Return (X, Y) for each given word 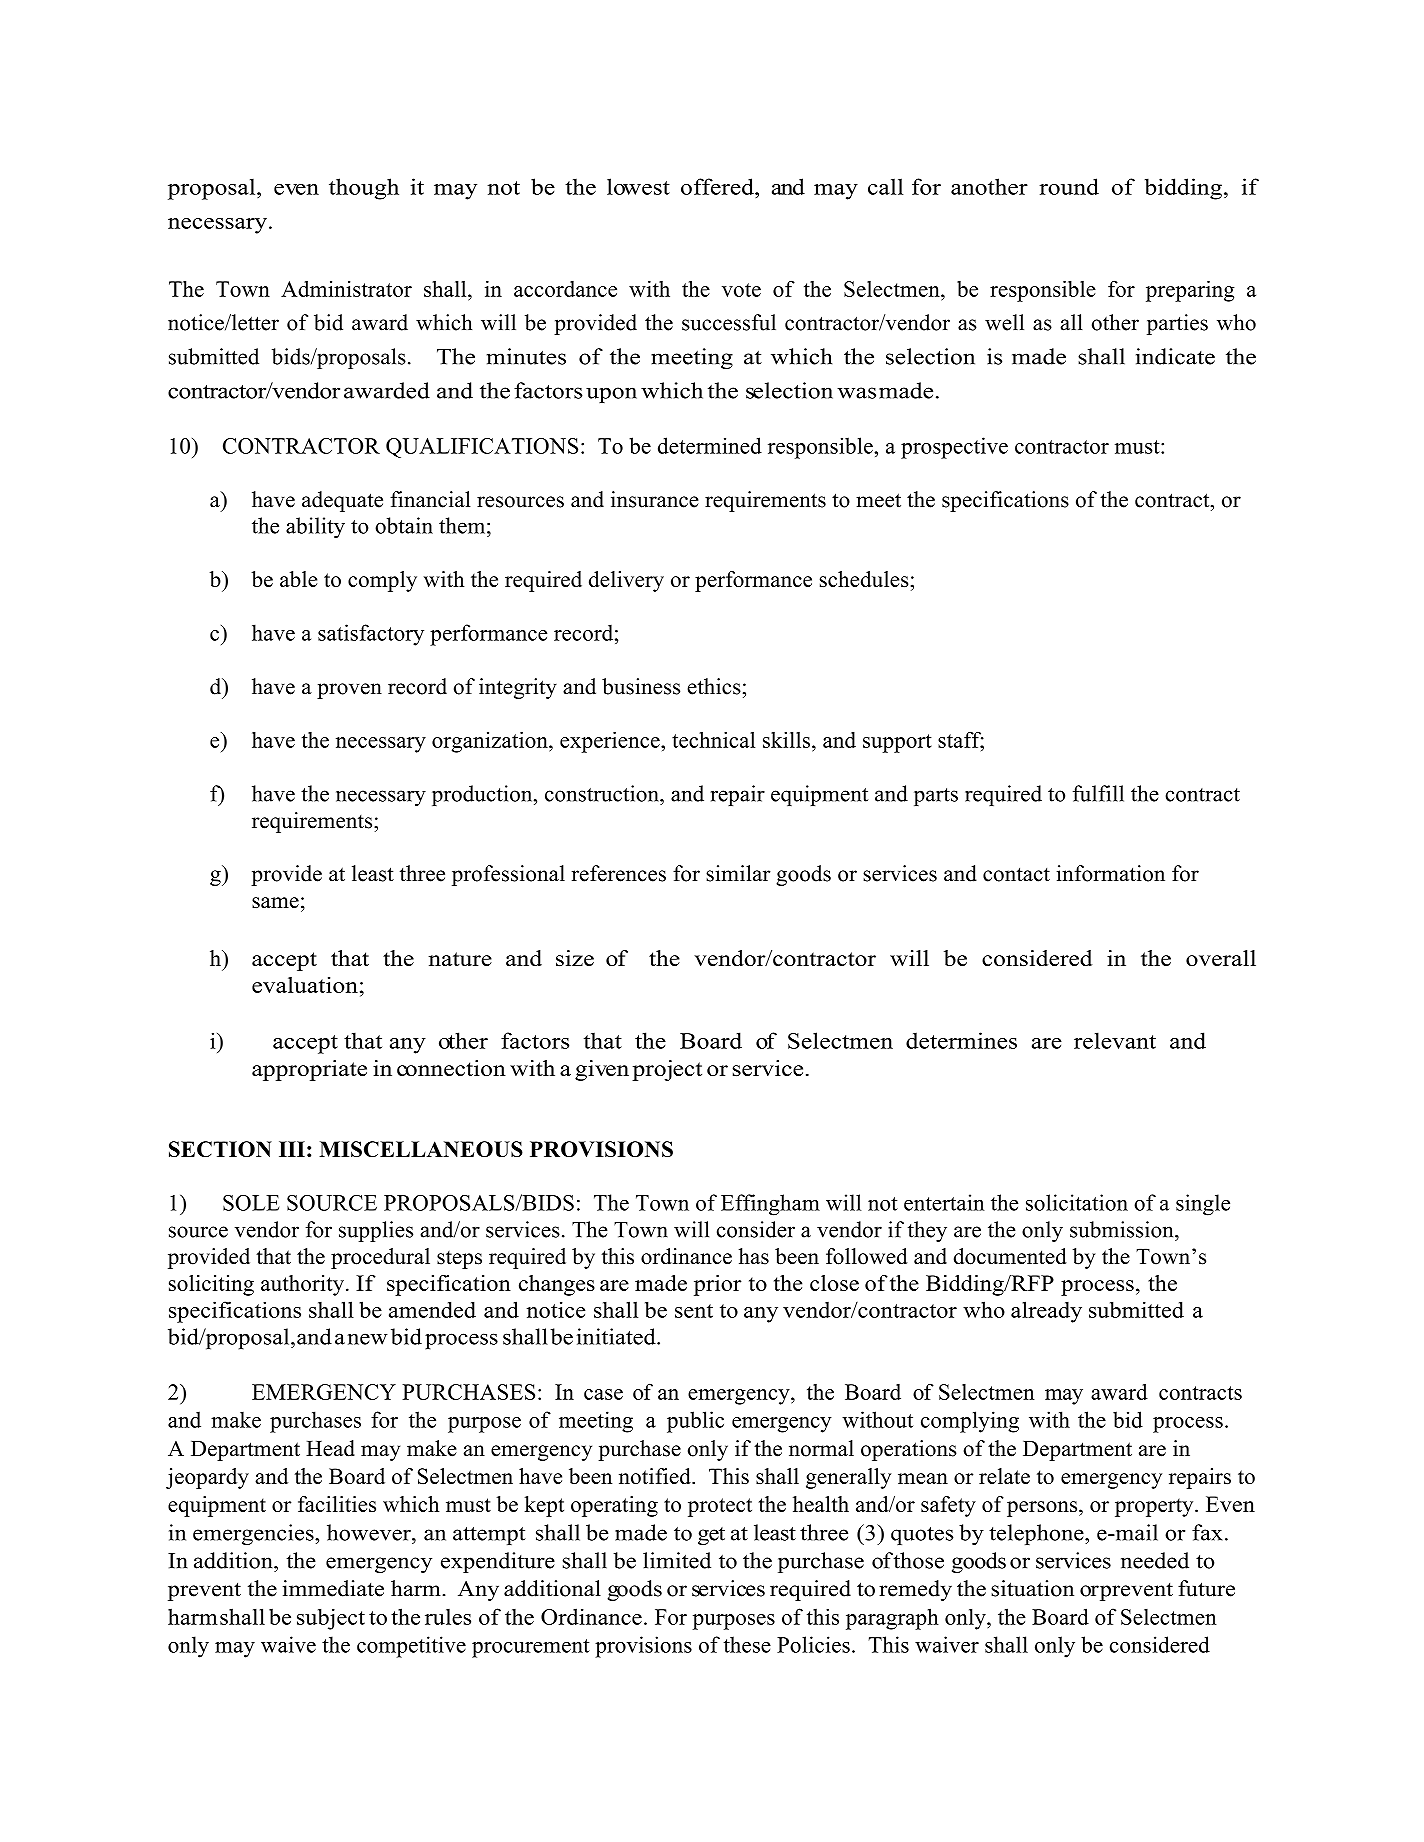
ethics (714, 686)
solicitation (1077, 1202)
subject (331, 1619)
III (292, 1149)
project (667, 1070)
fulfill (1098, 793)
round (1069, 186)
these (747, 1644)
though (364, 189)
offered (718, 186)
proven (349, 691)
